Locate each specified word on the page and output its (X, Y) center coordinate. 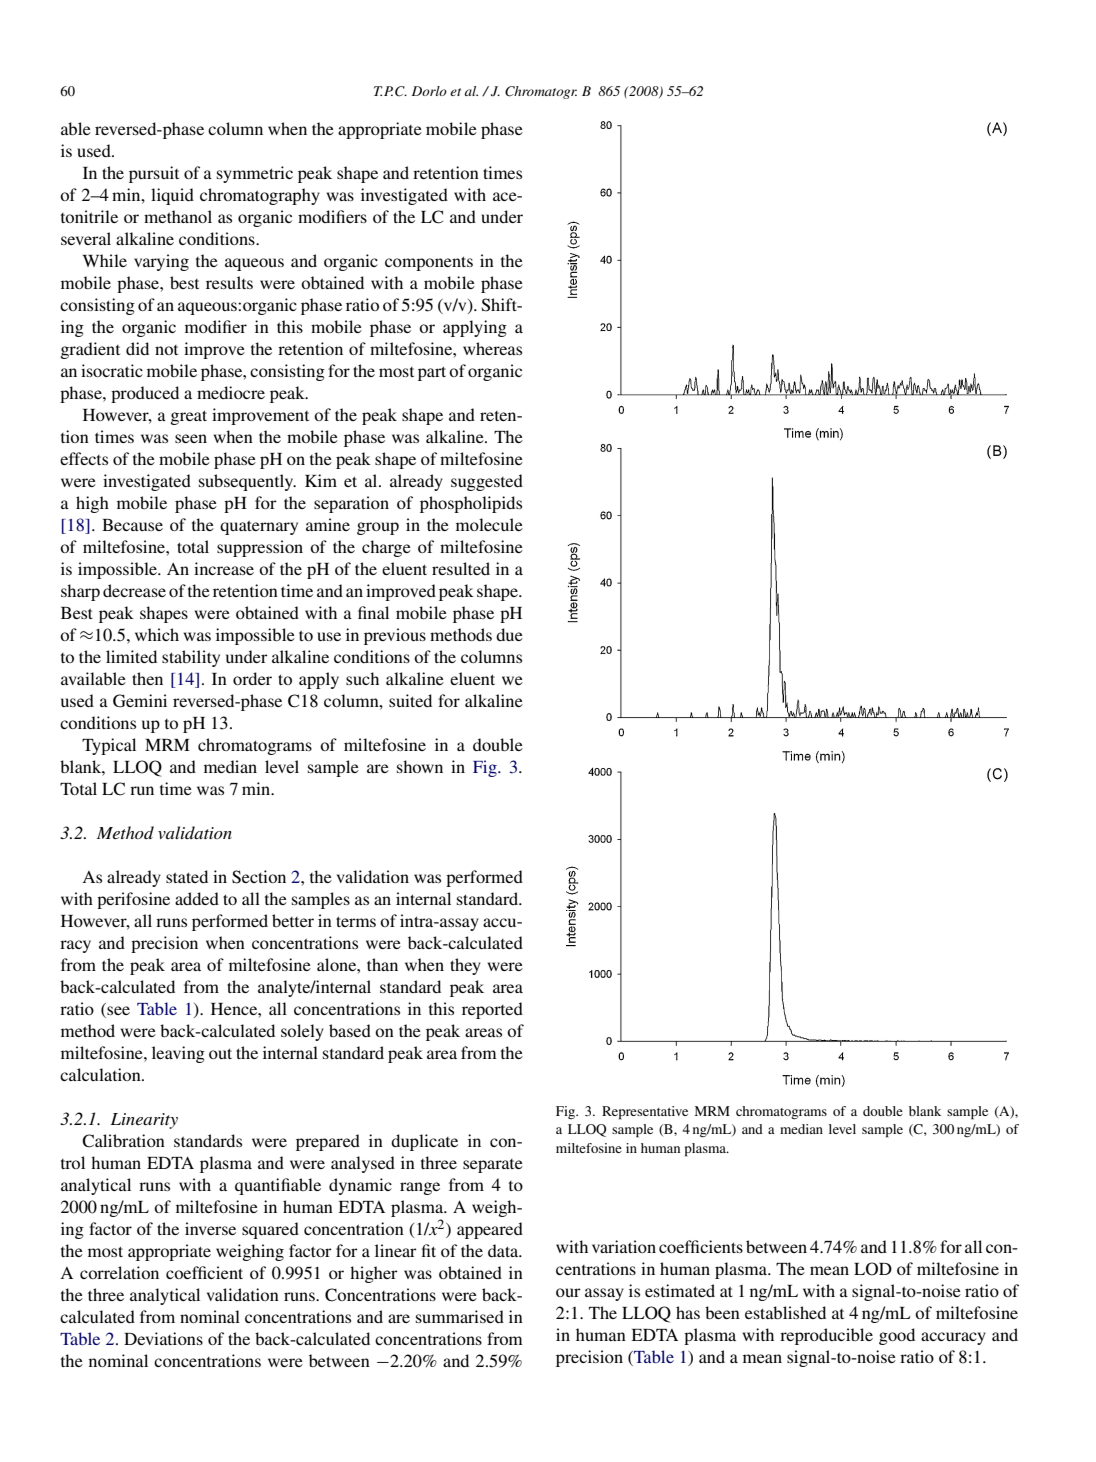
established (785, 1312)
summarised (460, 1316)
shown (420, 766)
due (509, 634)
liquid (172, 196)
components (429, 263)
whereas (492, 348)
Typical (109, 746)
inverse (210, 1228)
